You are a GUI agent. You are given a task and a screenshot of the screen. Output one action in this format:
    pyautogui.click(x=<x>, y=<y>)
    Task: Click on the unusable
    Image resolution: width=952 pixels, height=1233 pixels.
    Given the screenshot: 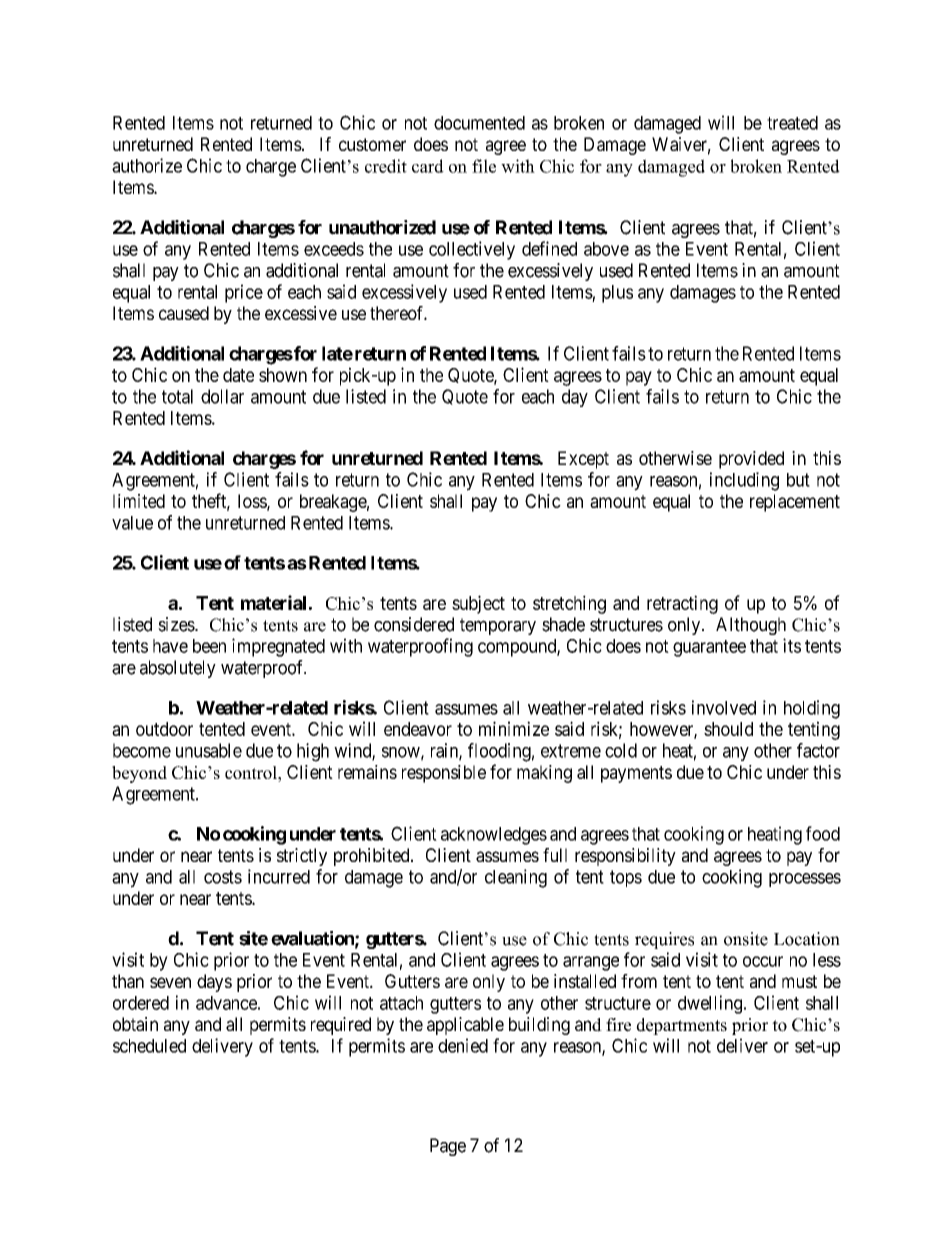 What is the action you would take?
    pyautogui.click(x=209, y=750)
